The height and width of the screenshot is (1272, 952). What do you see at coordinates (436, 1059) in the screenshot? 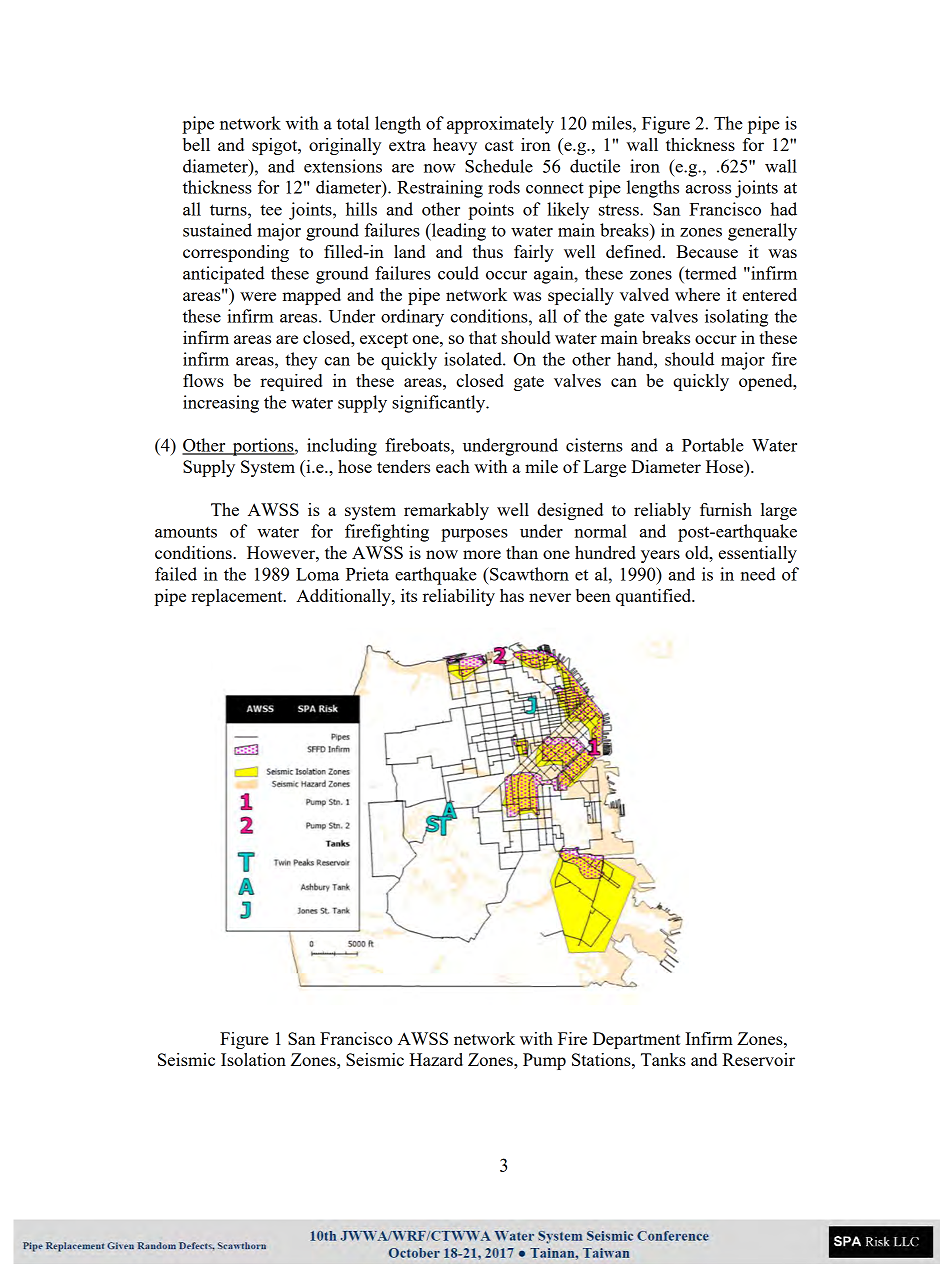
I see `Hazard` at bounding box center [436, 1059].
